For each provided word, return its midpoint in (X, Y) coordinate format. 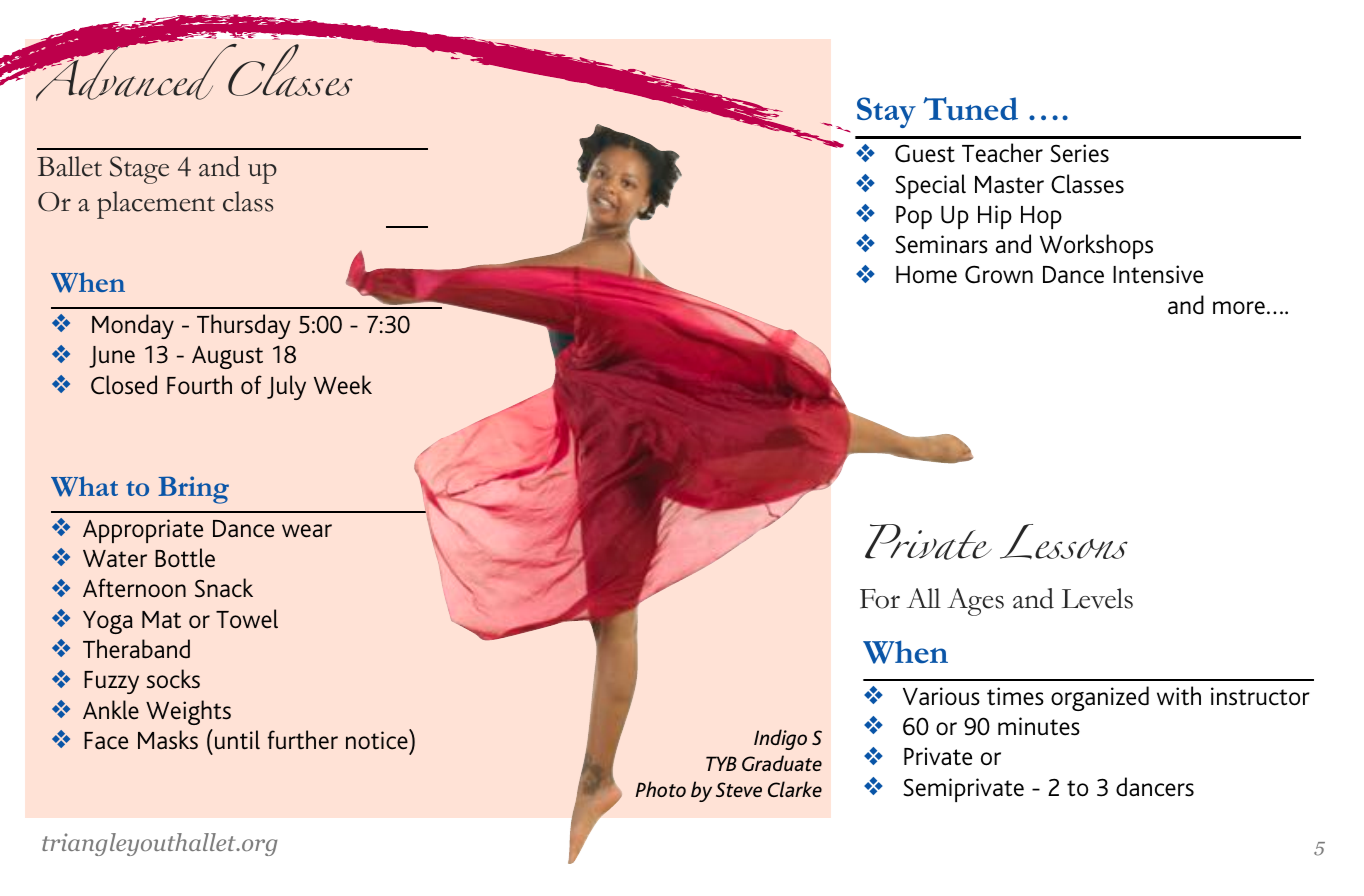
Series (1079, 153)
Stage (139, 170)
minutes (1039, 726)
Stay (886, 112)
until (237, 740)
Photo (660, 789)
